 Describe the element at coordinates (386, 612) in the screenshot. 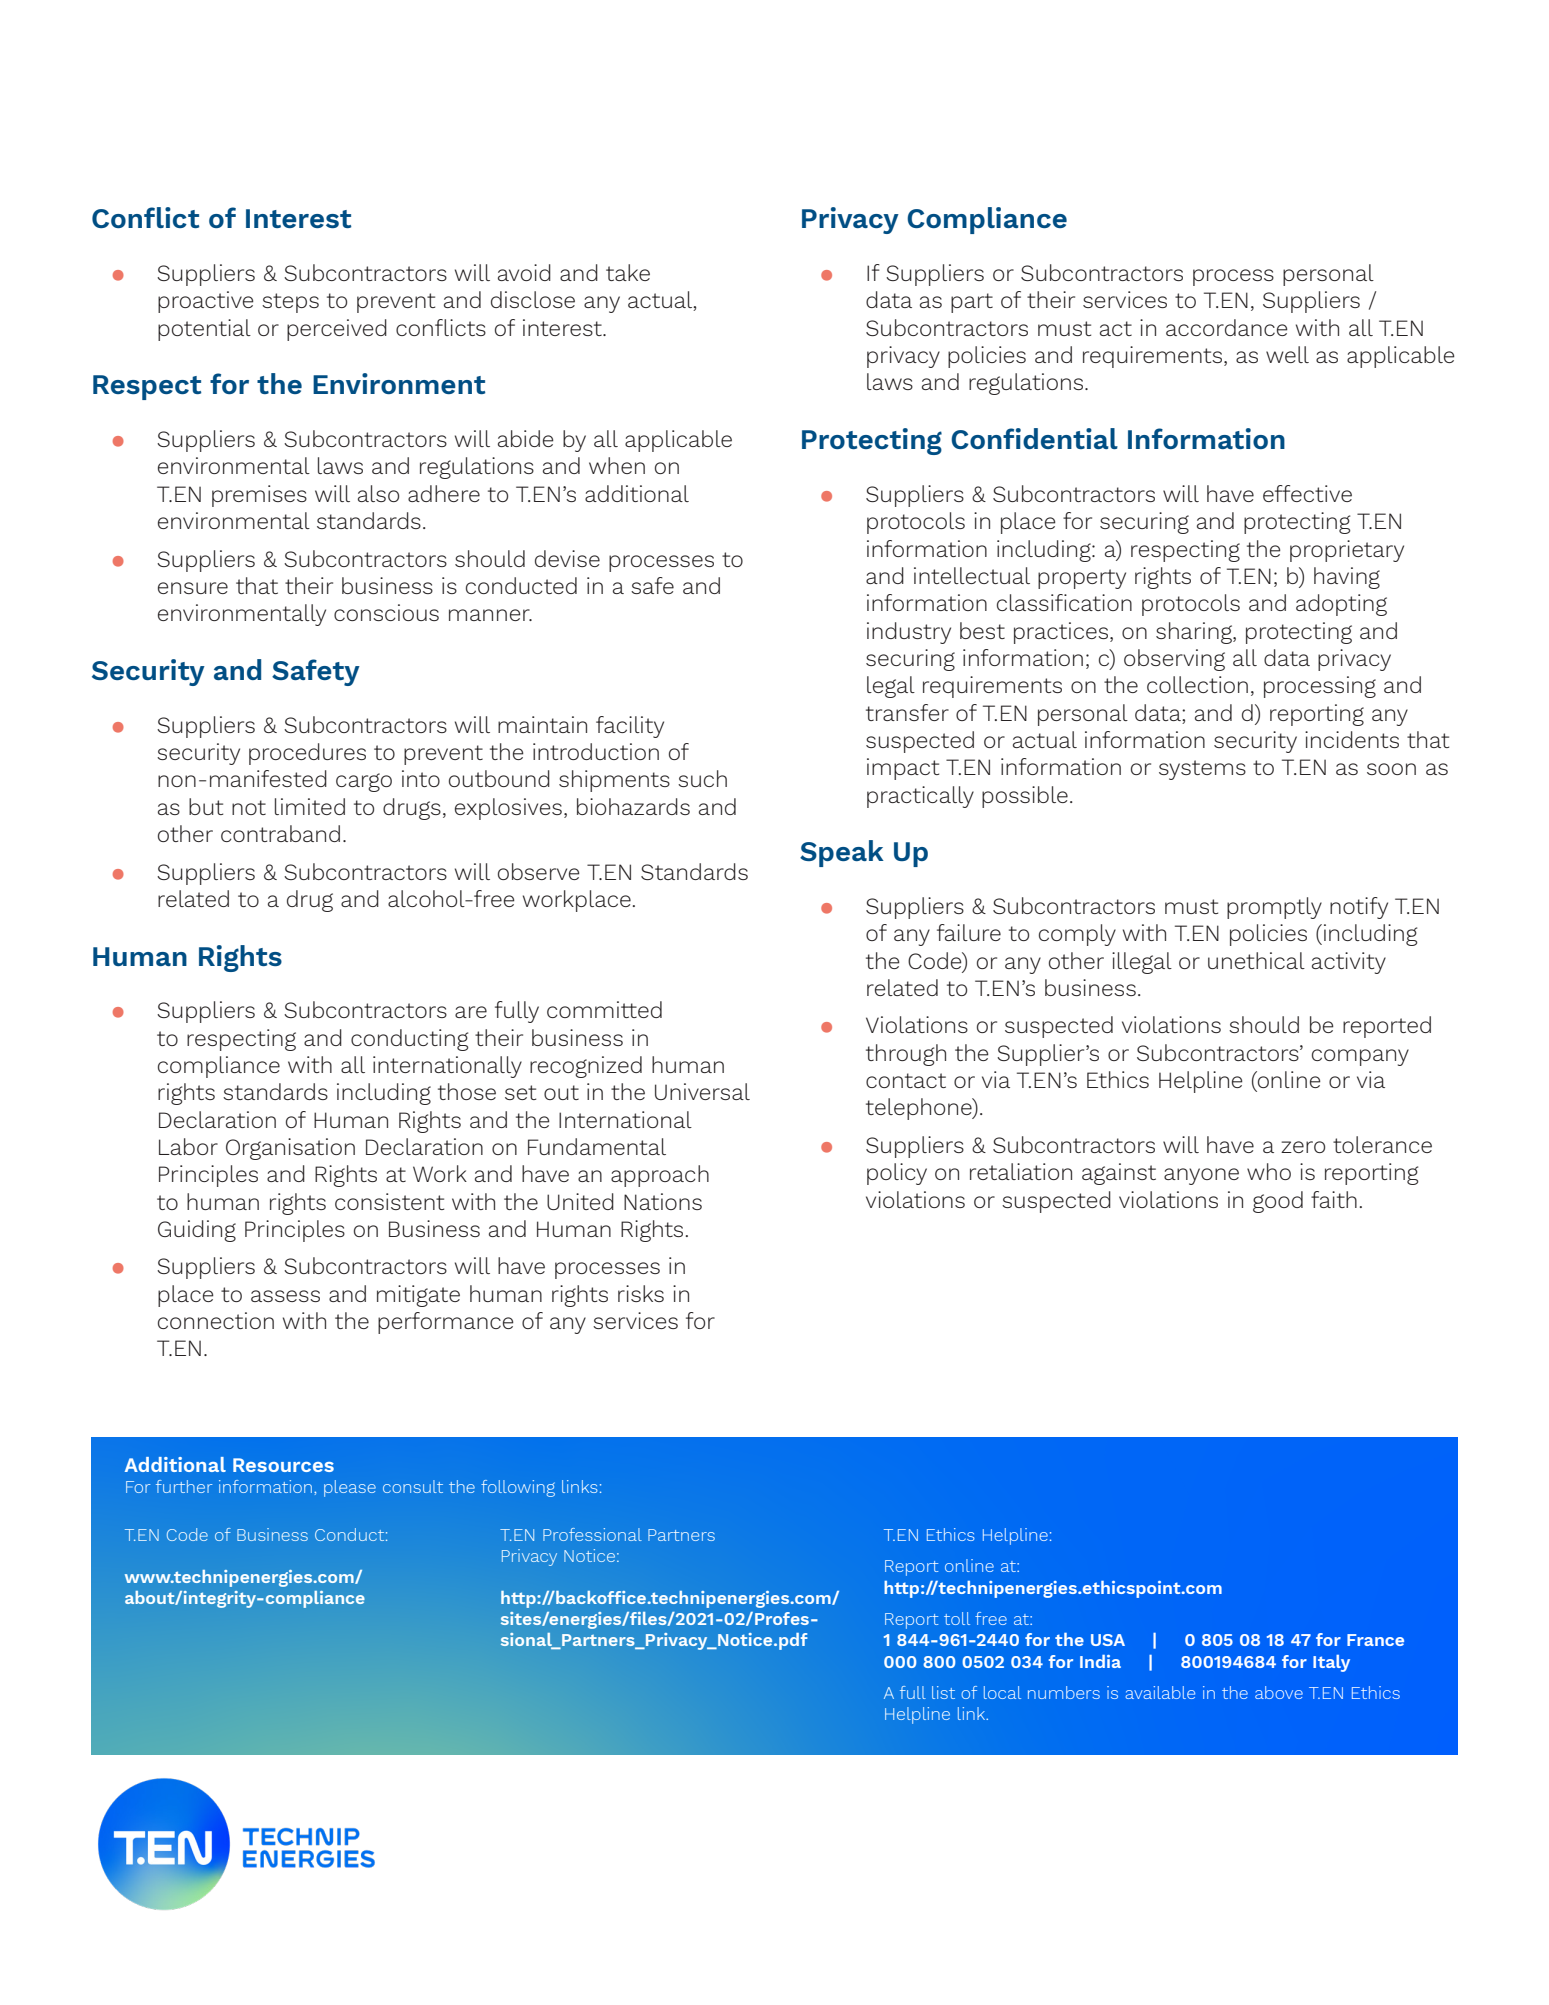

I see `conscious` at that location.
